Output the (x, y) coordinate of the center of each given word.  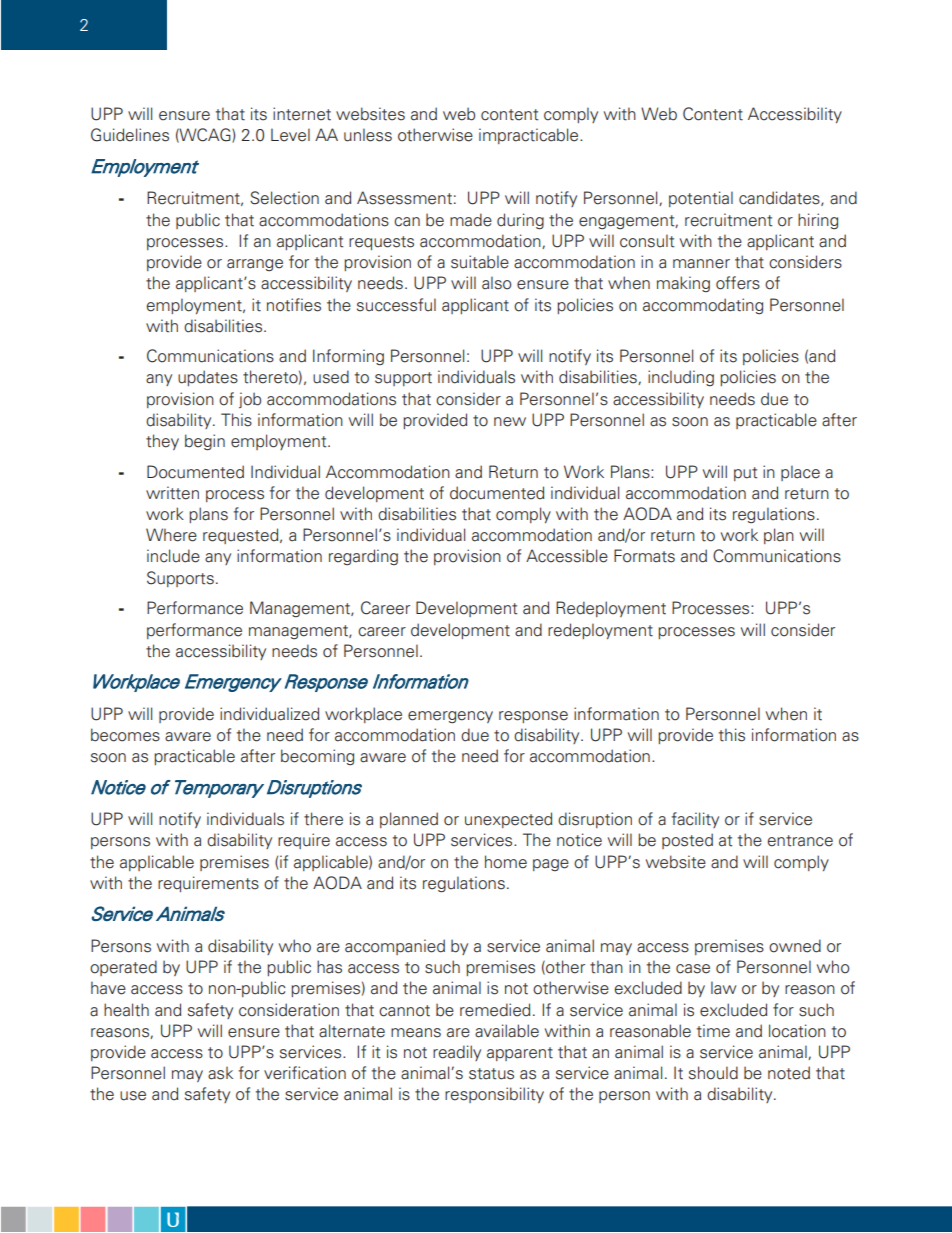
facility (695, 820)
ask (220, 1073)
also (496, 283)
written (172, 493)
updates (208, 378)
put (745, 474)
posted (687, 841)
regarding (363, 557)
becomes (125, 735)
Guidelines (130, 135)
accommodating (703, 306)
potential (701, 199)
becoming (317, 757)
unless (368, 135)
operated (123, 968)
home (506, 862)
